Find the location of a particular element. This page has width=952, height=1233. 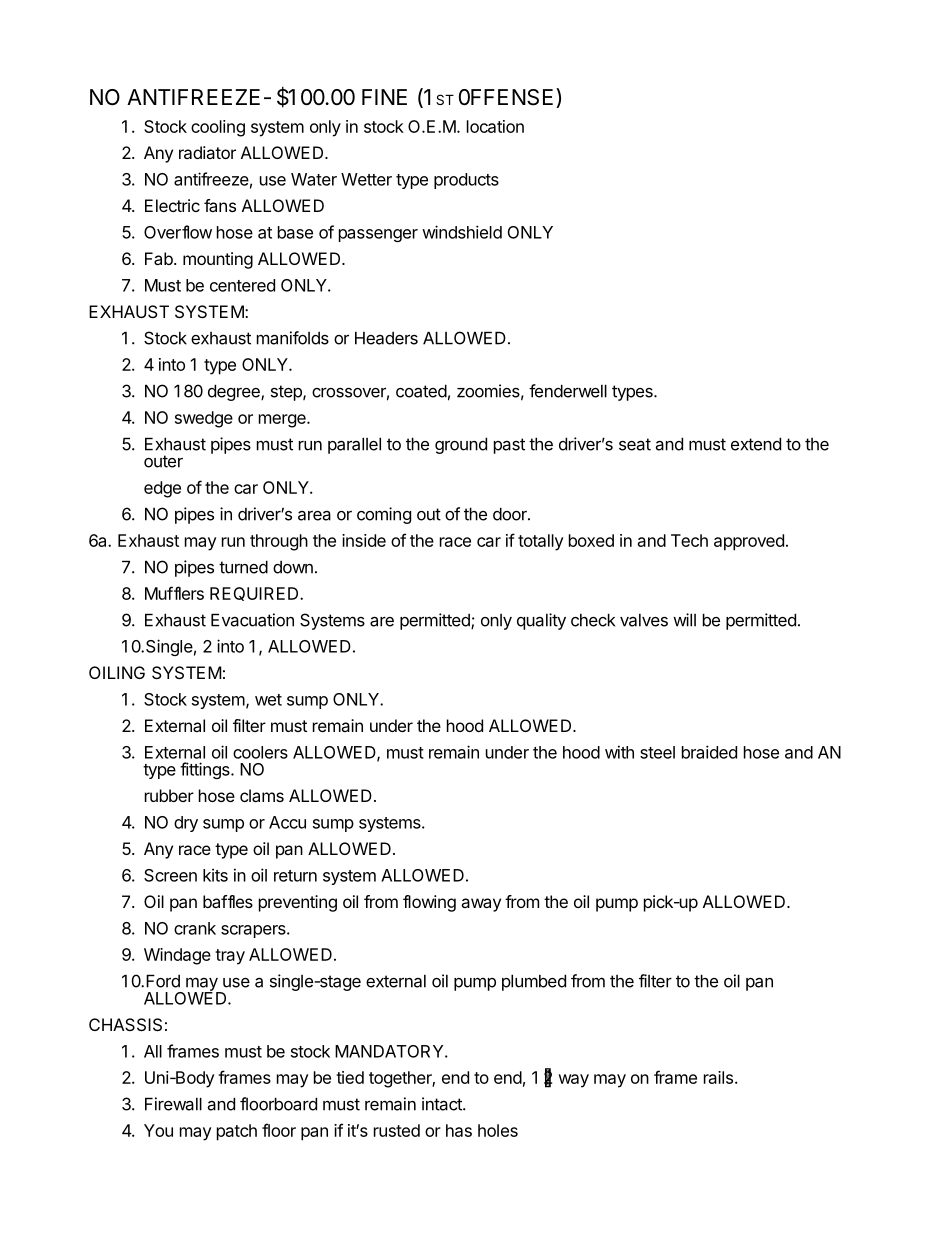

products is located at coordinates (466, 181).
